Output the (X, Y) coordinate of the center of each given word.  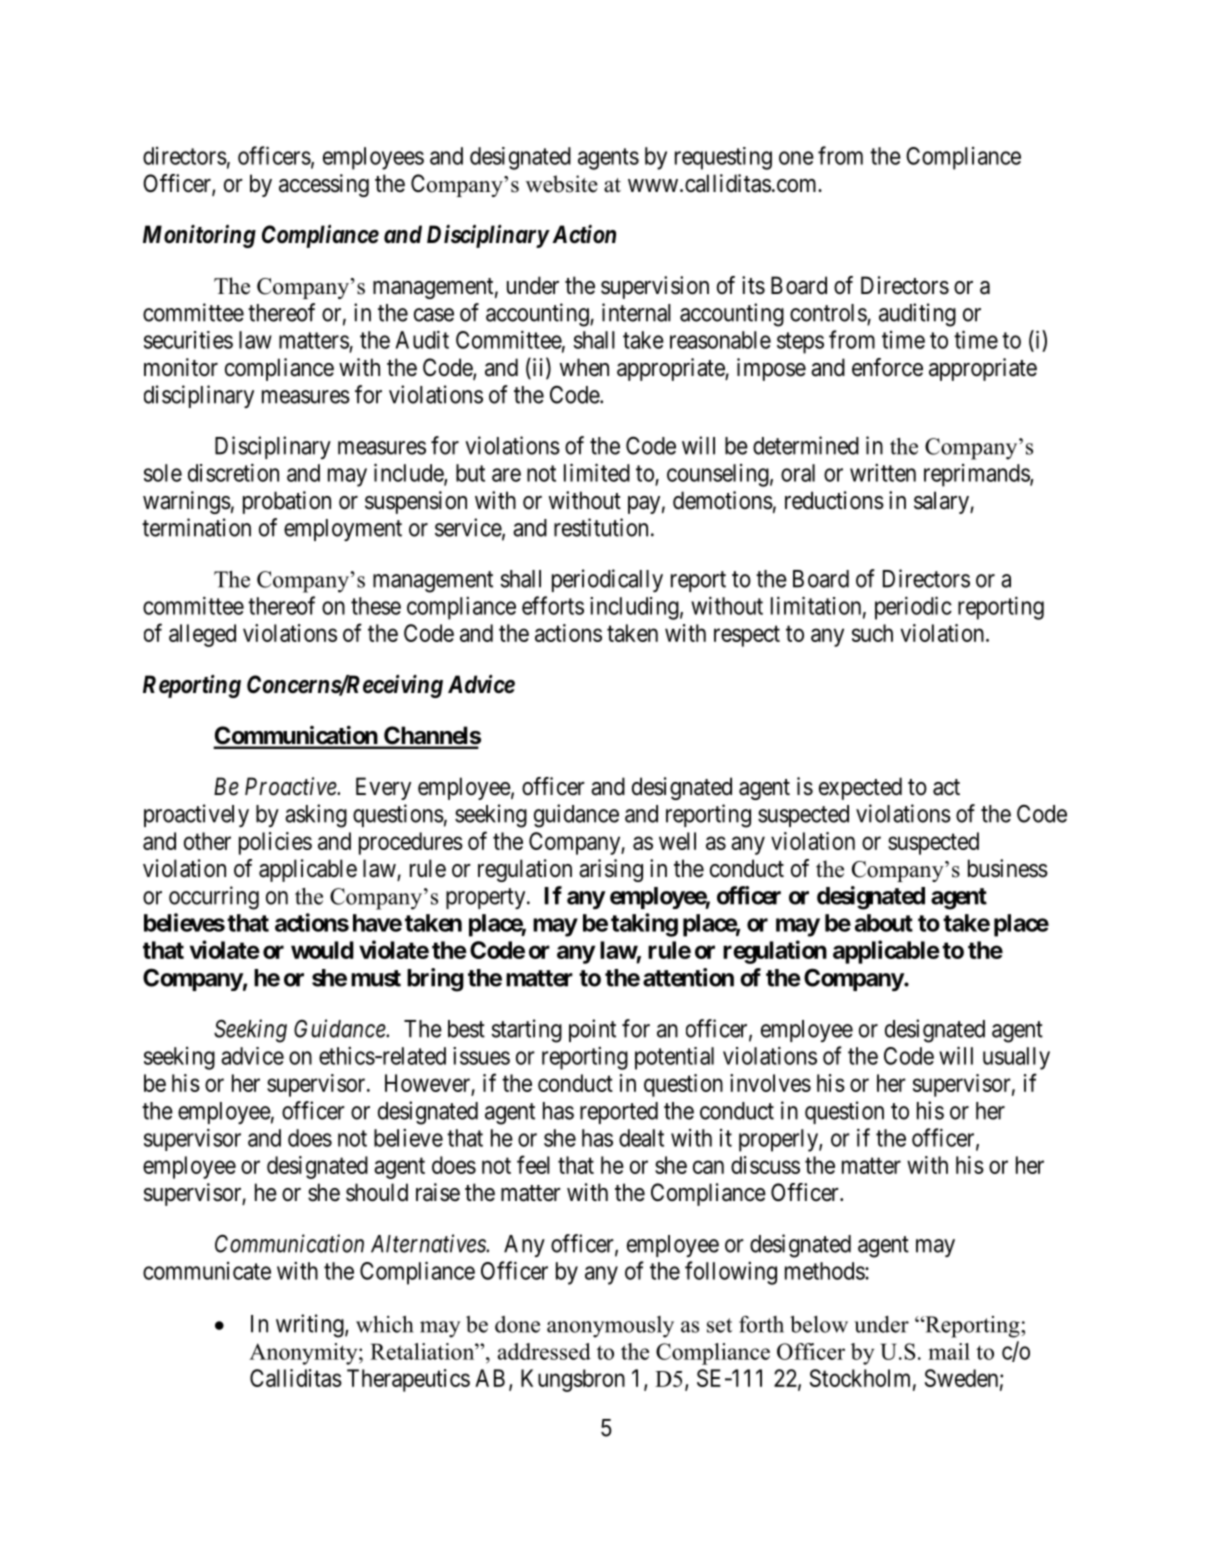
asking (316, 816)
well (677, 841)
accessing (324, 185)
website (562, 184)
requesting (723, 158)
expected (860, 788)
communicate (207, 1271)
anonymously (610, 1327)
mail (949, 1351)
